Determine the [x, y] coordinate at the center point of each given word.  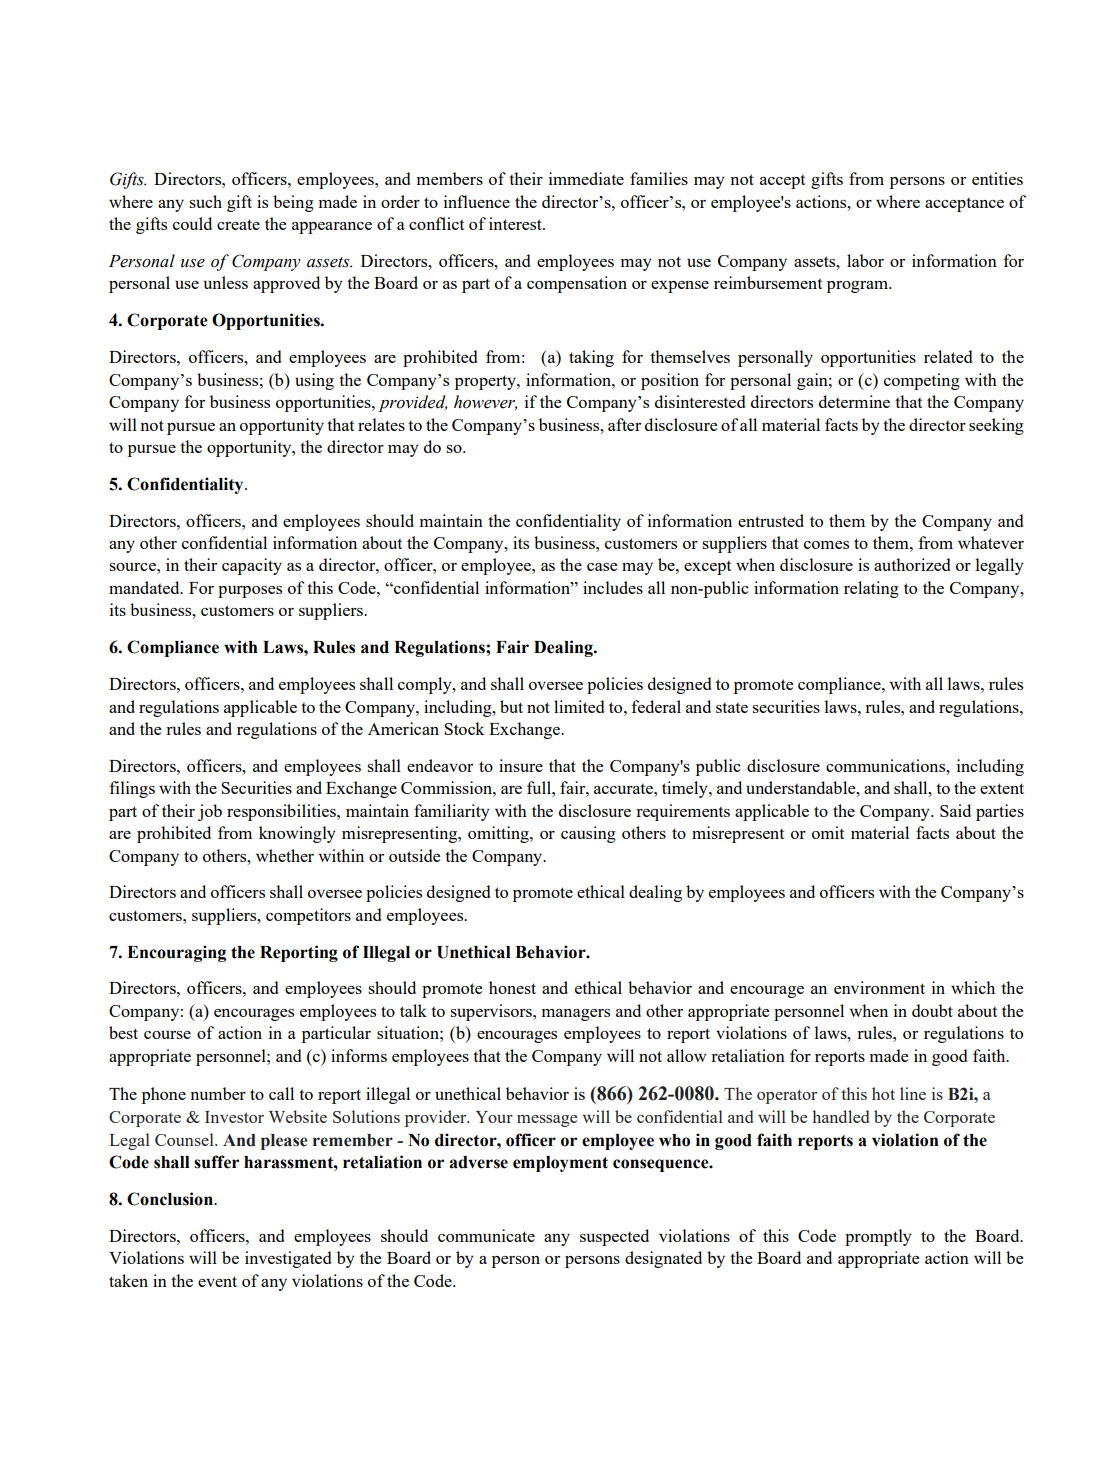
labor [865, 260]
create [238, 224]
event [217, 1281]
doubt [932, 1010]
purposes [250, 592]
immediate [586, 178]
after [624, 424]
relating [871, 589]
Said [955, 810]
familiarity [452, 812]
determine [854, 401]
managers [576, 1015]
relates [381, 424]
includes [613, 587]
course [167, 1035]
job [210, 812]
